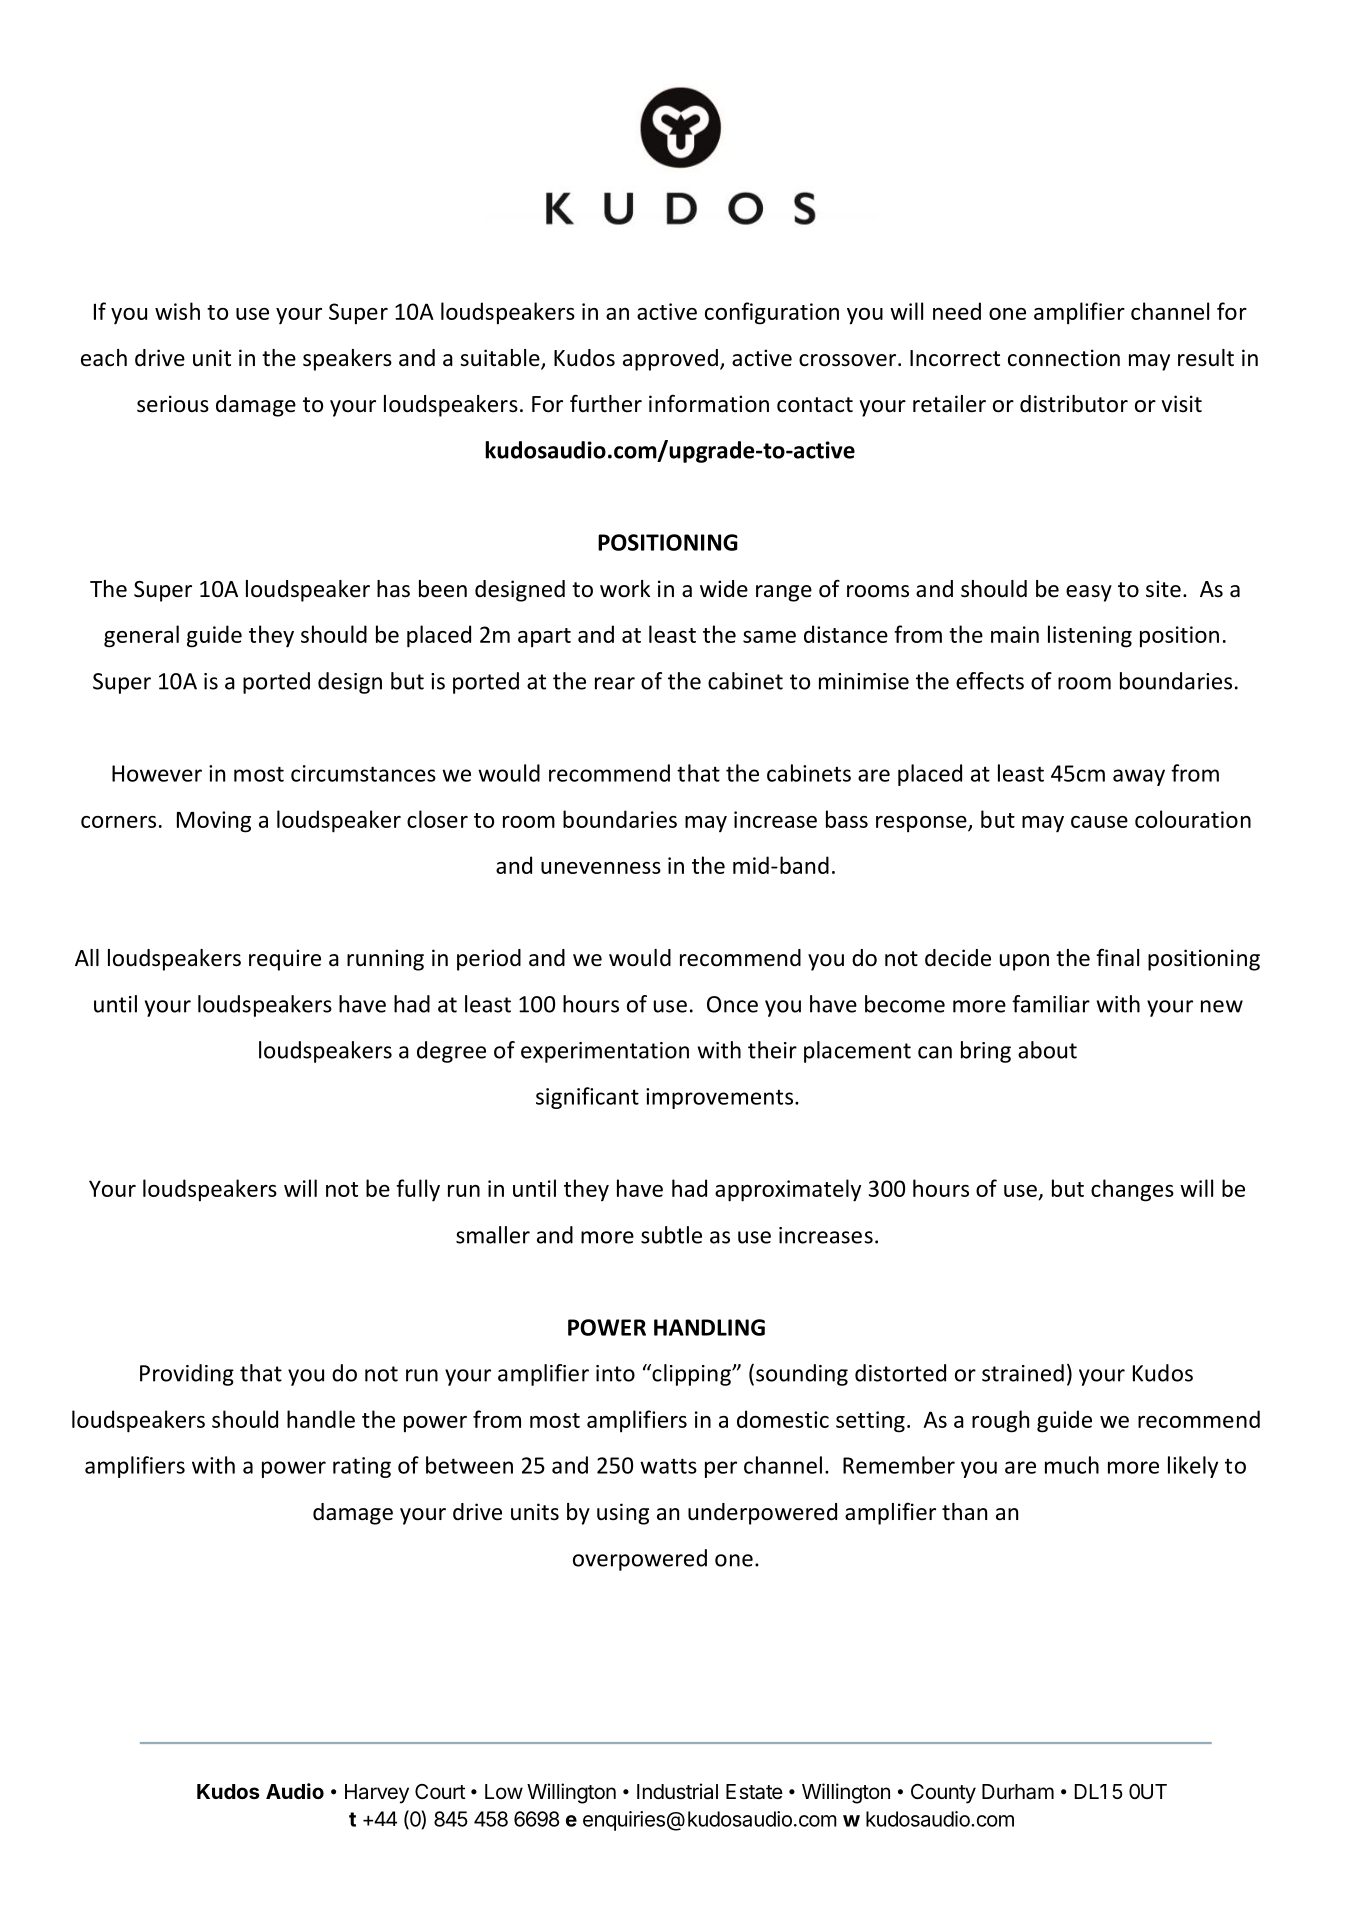 This screenshot has width=1363, height=1929. What do you see at coordinates (670, 360) in the screenshot?
I see `approved` at bounding box center [670, 360].
